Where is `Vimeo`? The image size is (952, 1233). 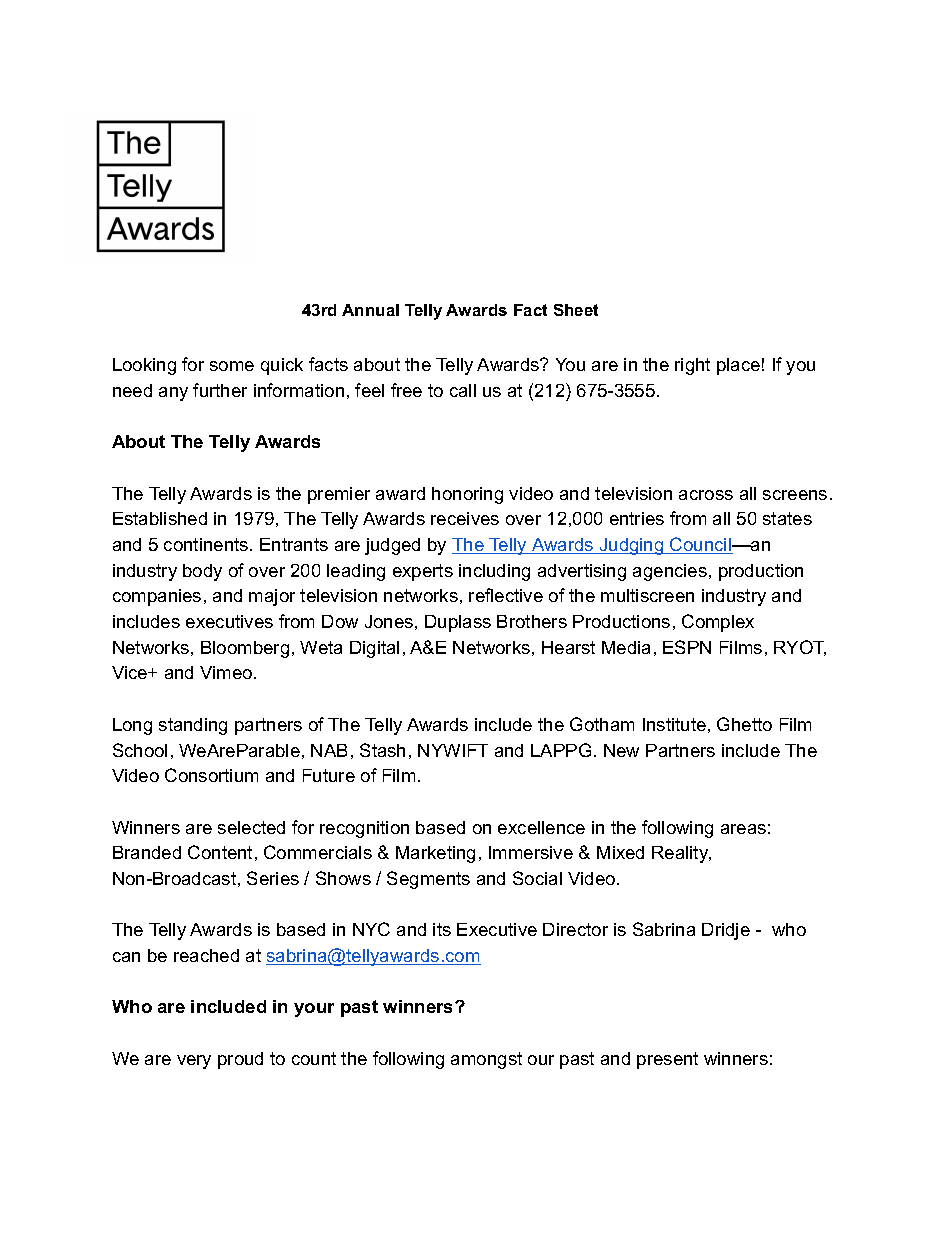
Vimeo is located at coordinates (227, 672).
